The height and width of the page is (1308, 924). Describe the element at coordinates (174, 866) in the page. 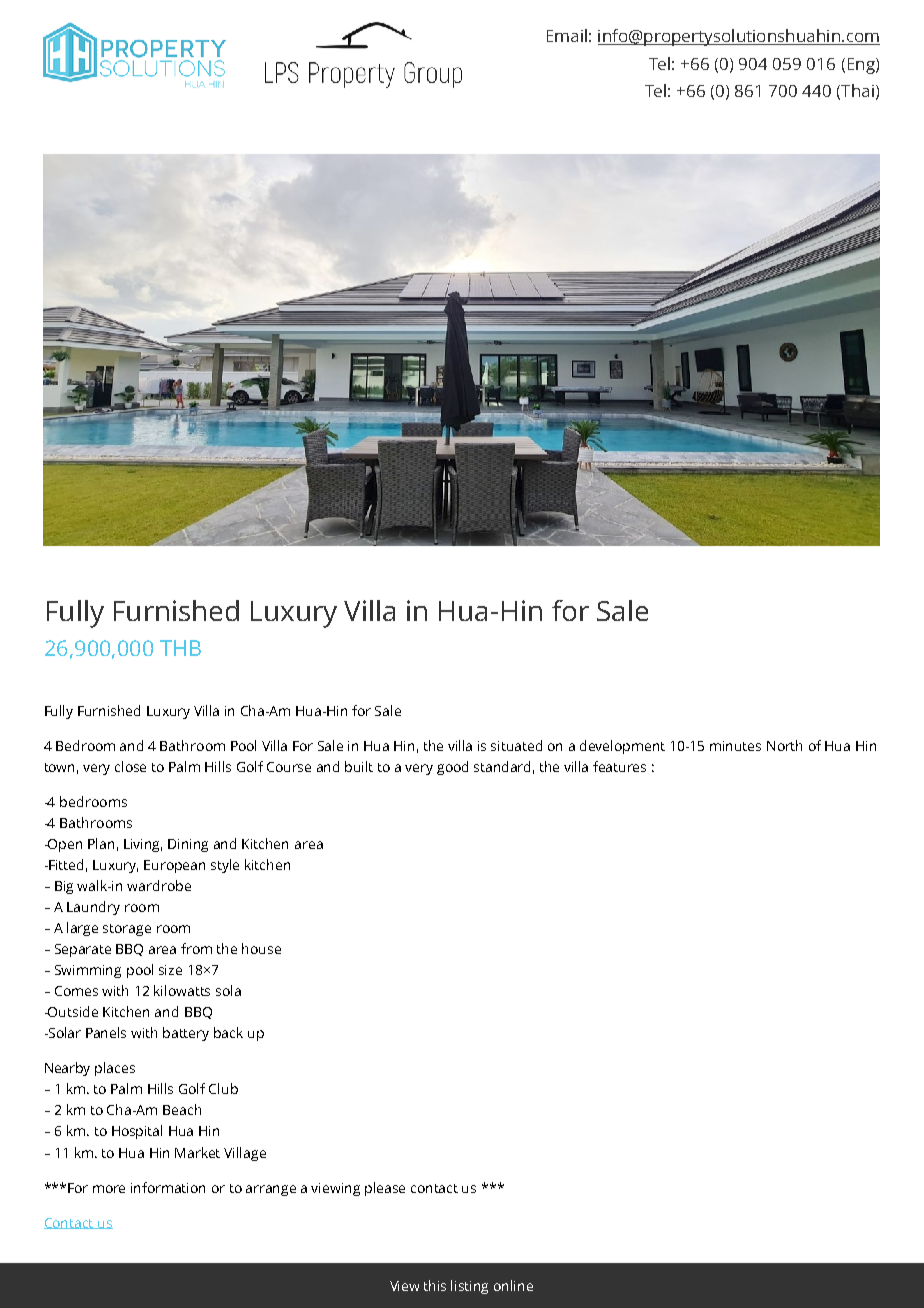

I see `European` at that location.
